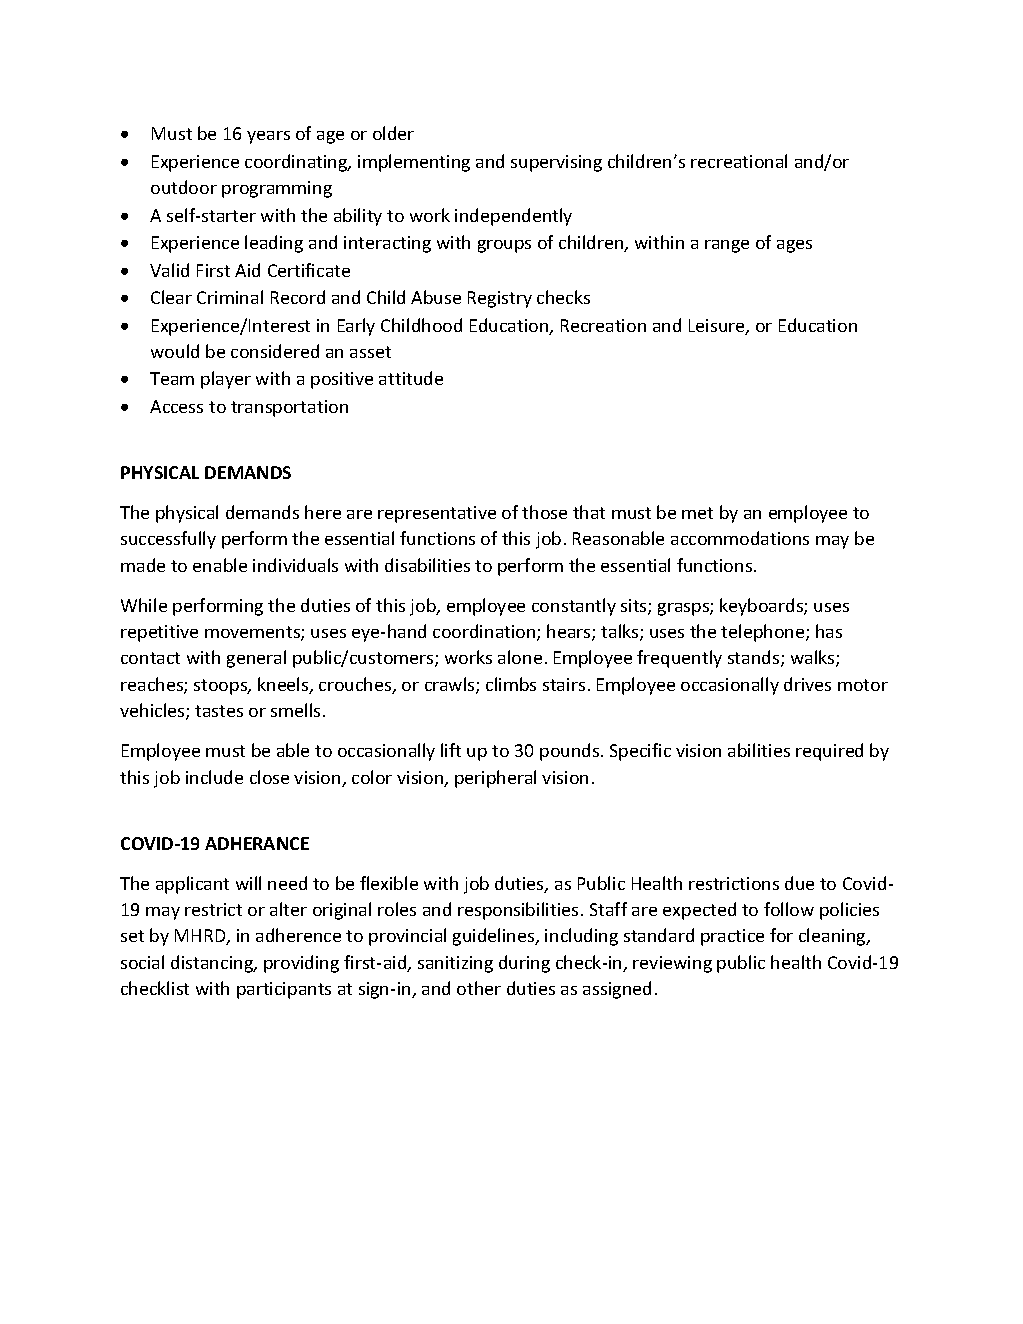 The height and width of the screenshot is (1324, 1023). What do you see at coordinates (740, 538) in the screenshot?
I see `accommodations` at bounding box center [740, 538].
